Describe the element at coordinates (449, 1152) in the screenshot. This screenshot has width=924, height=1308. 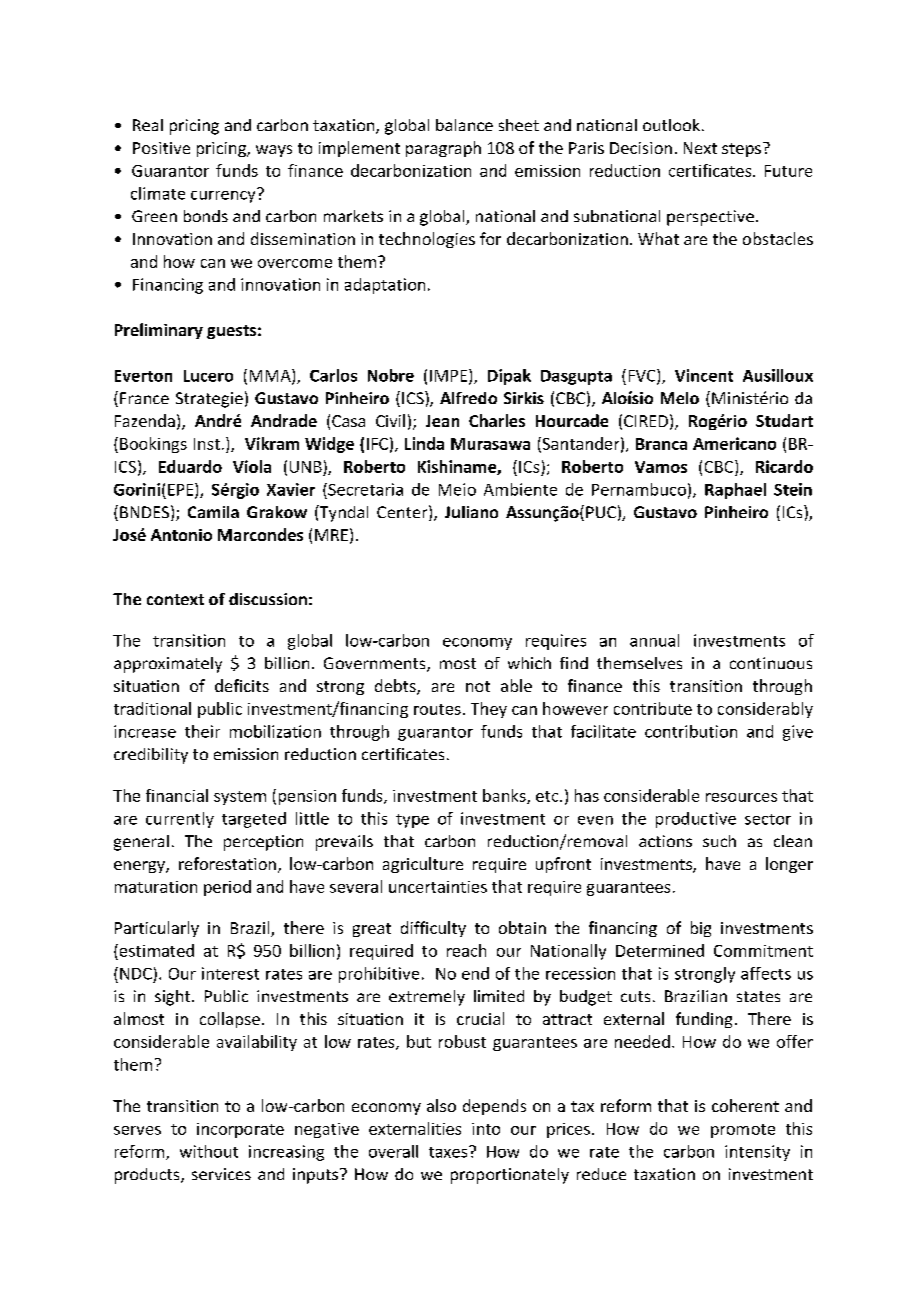
I see `taxes` at that location.
